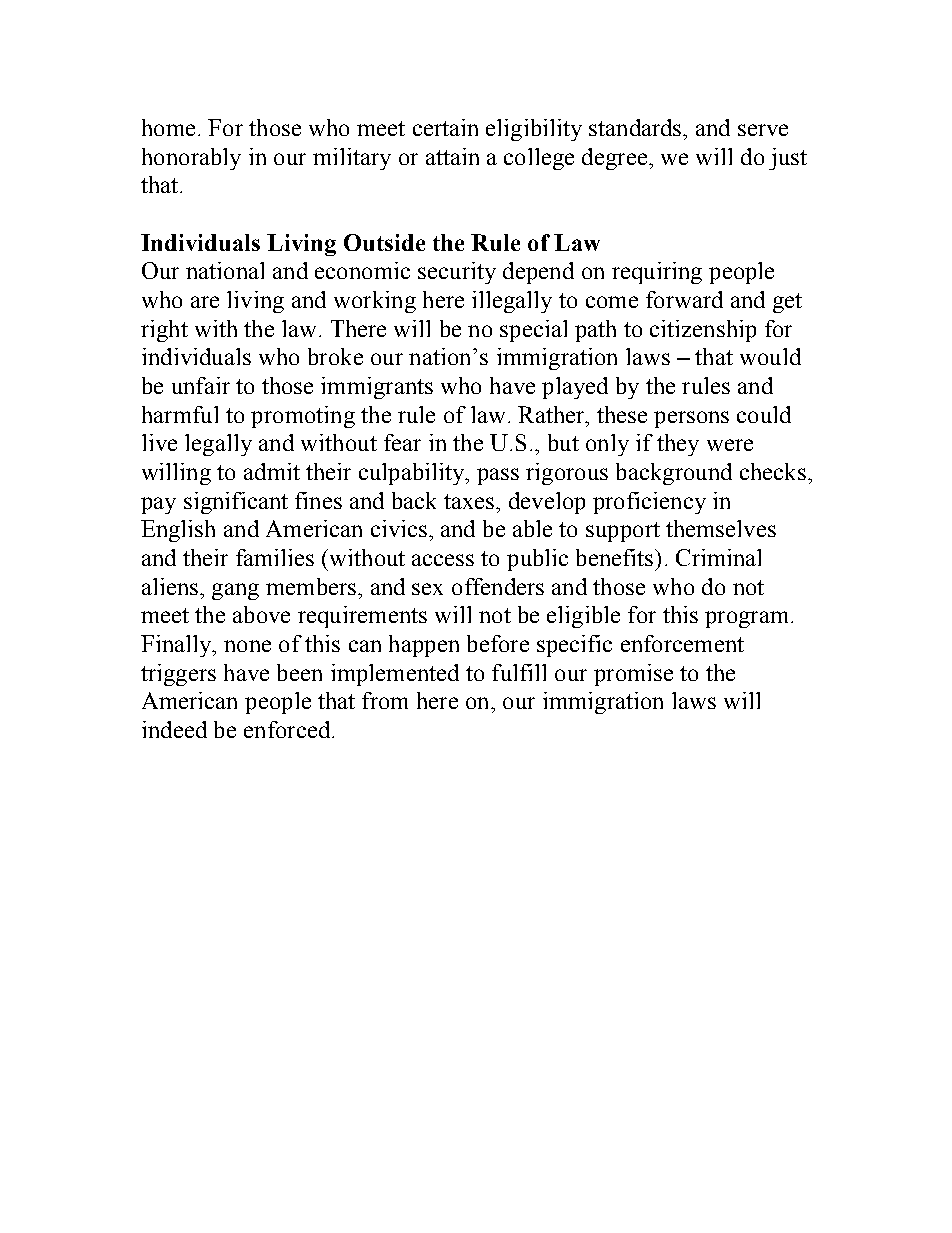  What do you see at coordinates (191, 159) in the document?
I see `honorably` at bounding box center [191, 159].
